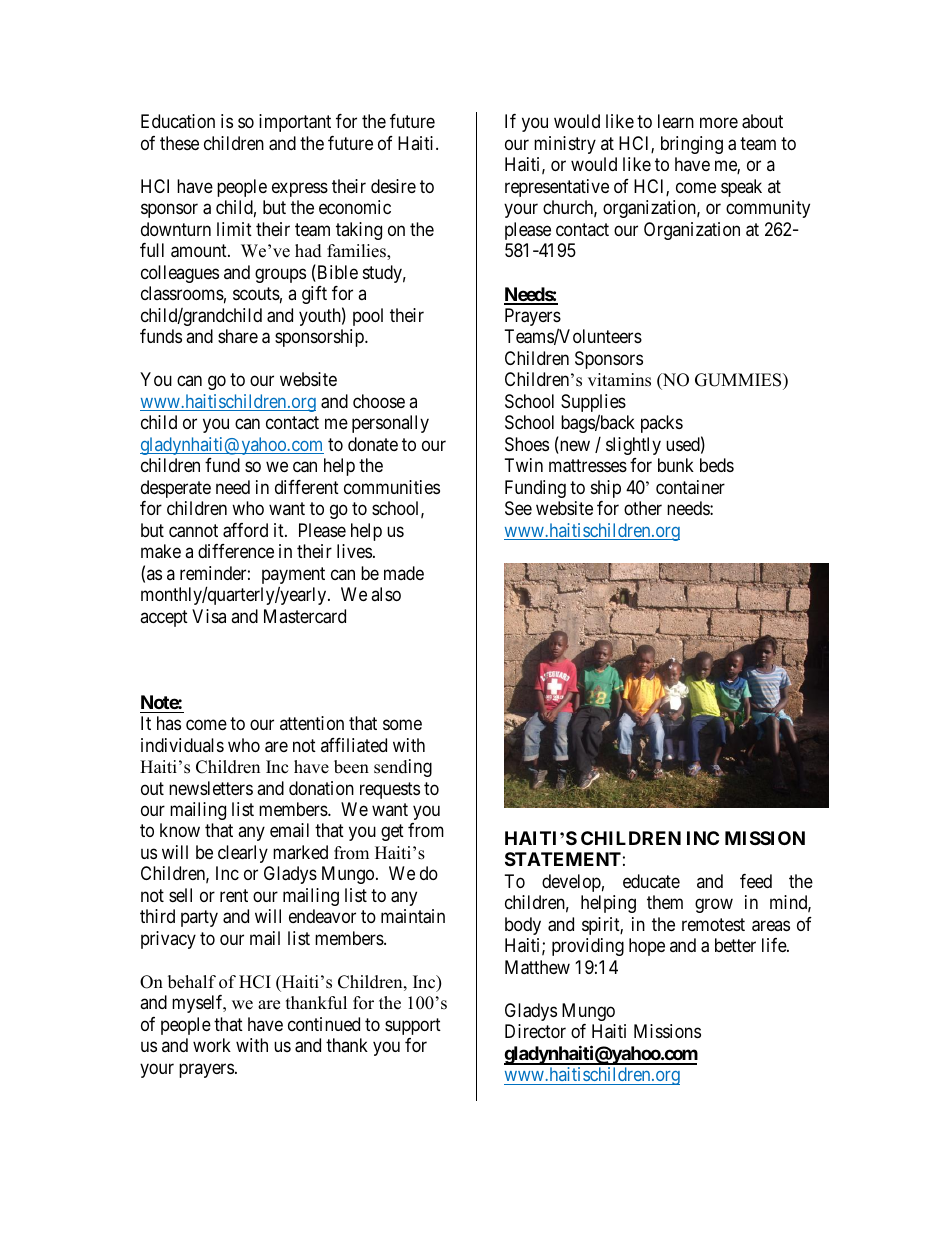 The image size is (952, 1233). Describe the element at coordinates (739, 380) in the page. I see `GUMMIES` at that location.
